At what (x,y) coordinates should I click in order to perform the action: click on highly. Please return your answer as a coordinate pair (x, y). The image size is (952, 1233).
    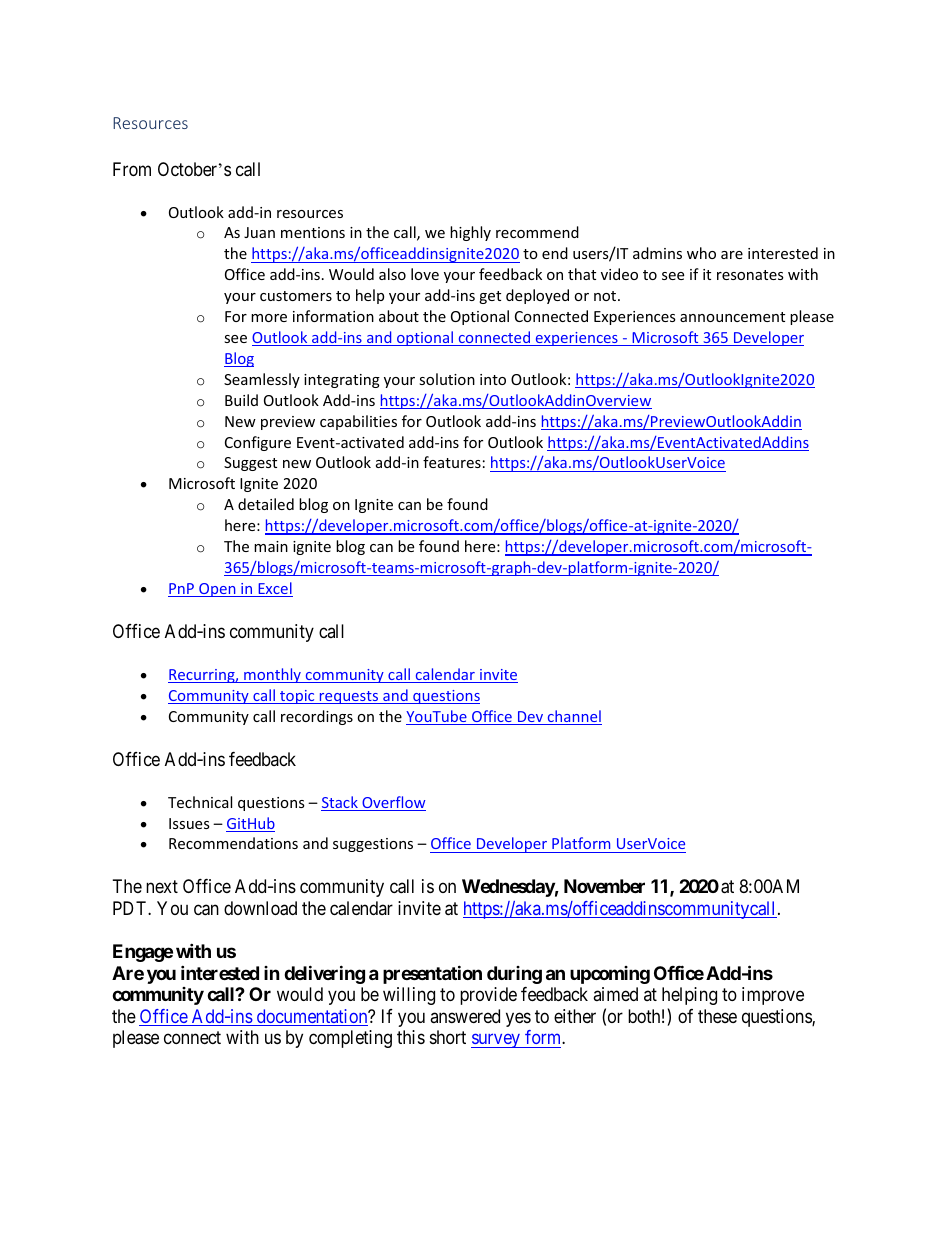
    Looking at the image, I should click on (470, 233).
